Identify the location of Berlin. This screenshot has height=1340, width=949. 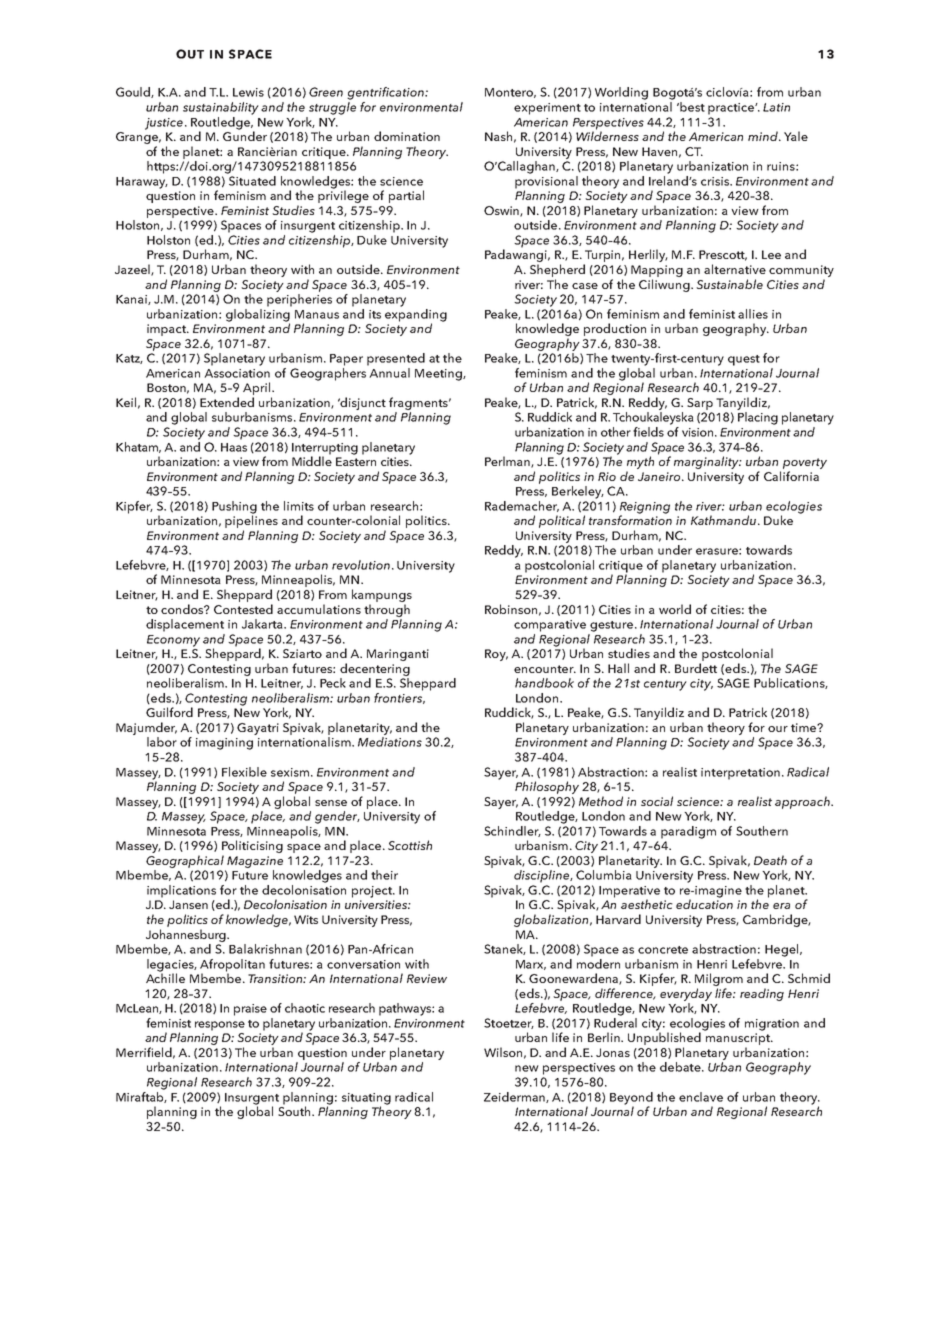
(605, 1037).
